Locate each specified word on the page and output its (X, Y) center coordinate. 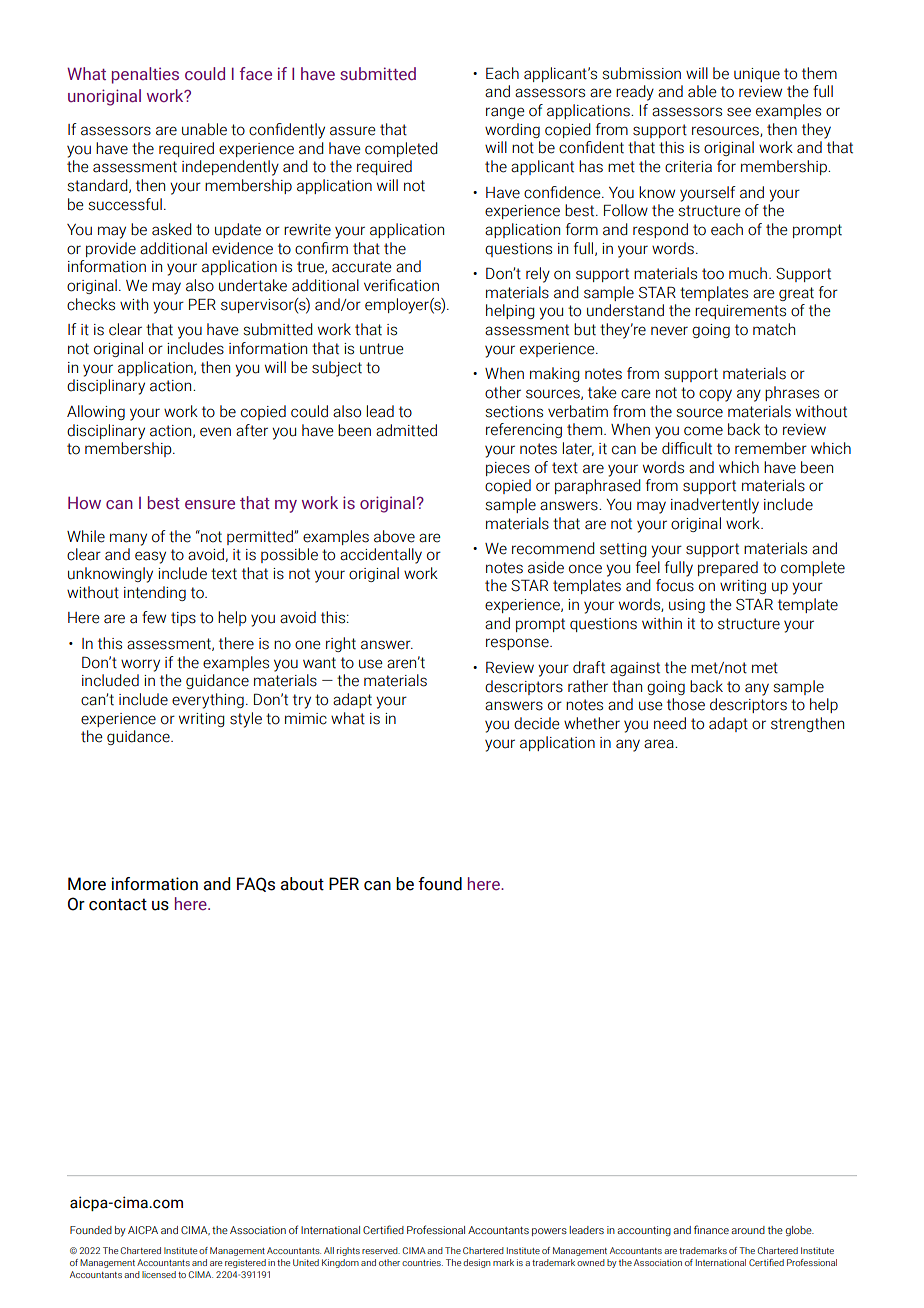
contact (118, 904)
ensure (210, 504)
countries (422, 1262)
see (739, 112)
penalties (145, 75)
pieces (508, 469)
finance (711, 1229)
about (302, 884)
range (505, 113)
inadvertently (715, 506)
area (660, 744)
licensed (159, 1274)
